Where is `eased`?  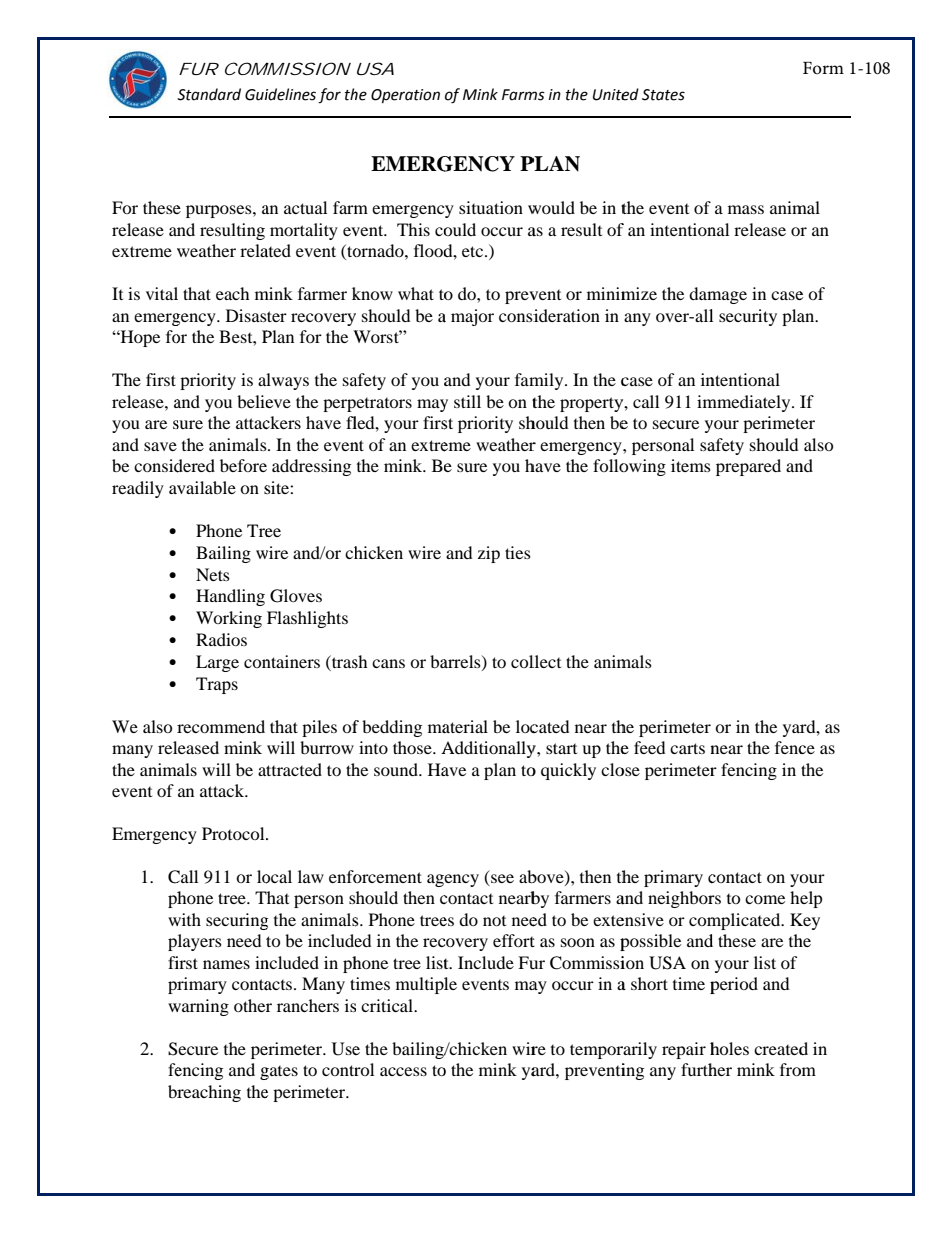 eased is located at coordinates (198, 747).
